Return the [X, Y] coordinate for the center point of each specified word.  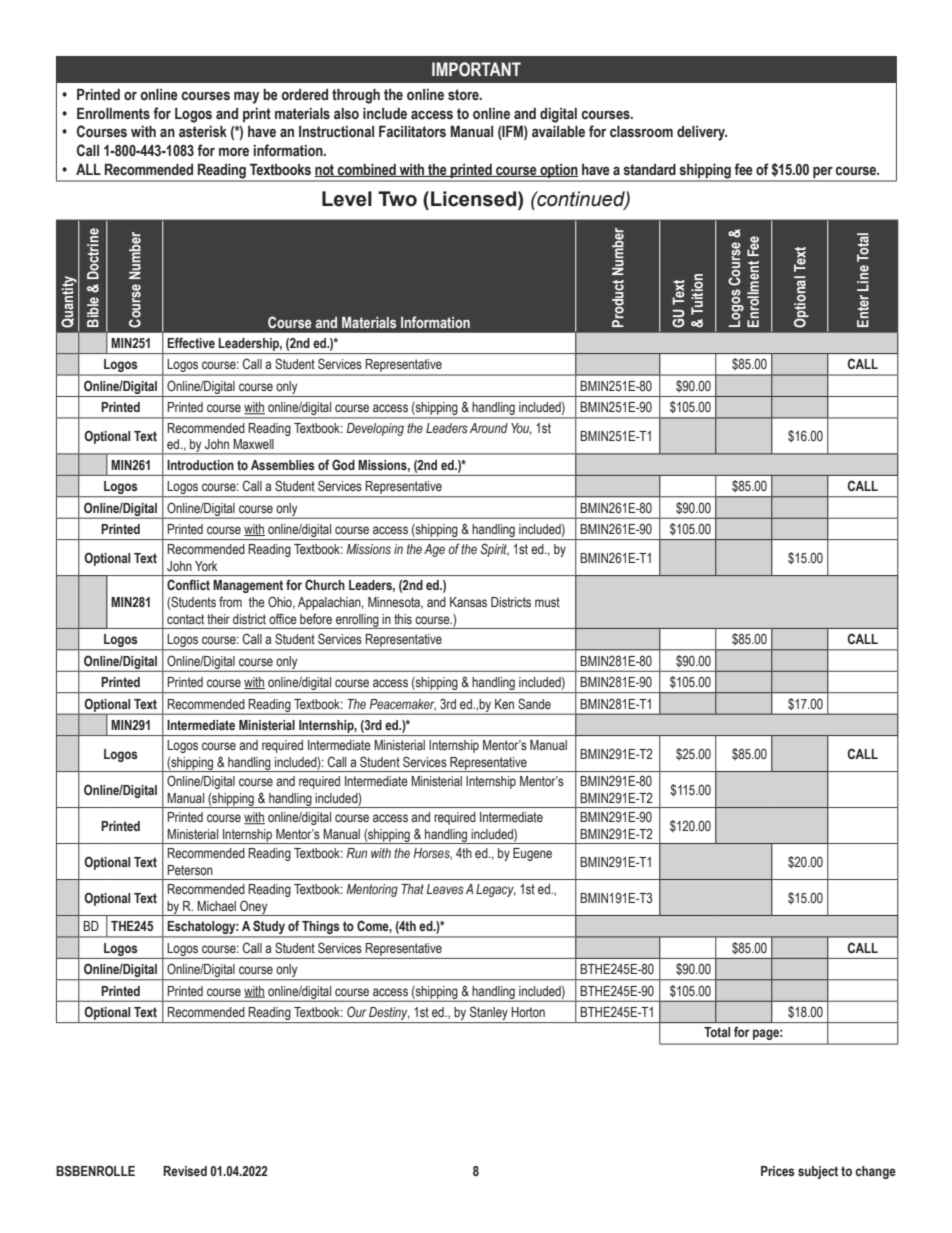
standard [650, 170]
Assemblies [283, 465]
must [547, 602]
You [521, 429]
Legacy [496, 890]
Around [489, 428]
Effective [191, 342]
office [282, 619]
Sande [534, 703]
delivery [702, 133]
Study [269, 928]
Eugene [532, 854]
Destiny [389, 1013]
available [558, 132]
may [246, 97]
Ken [504, 704]
